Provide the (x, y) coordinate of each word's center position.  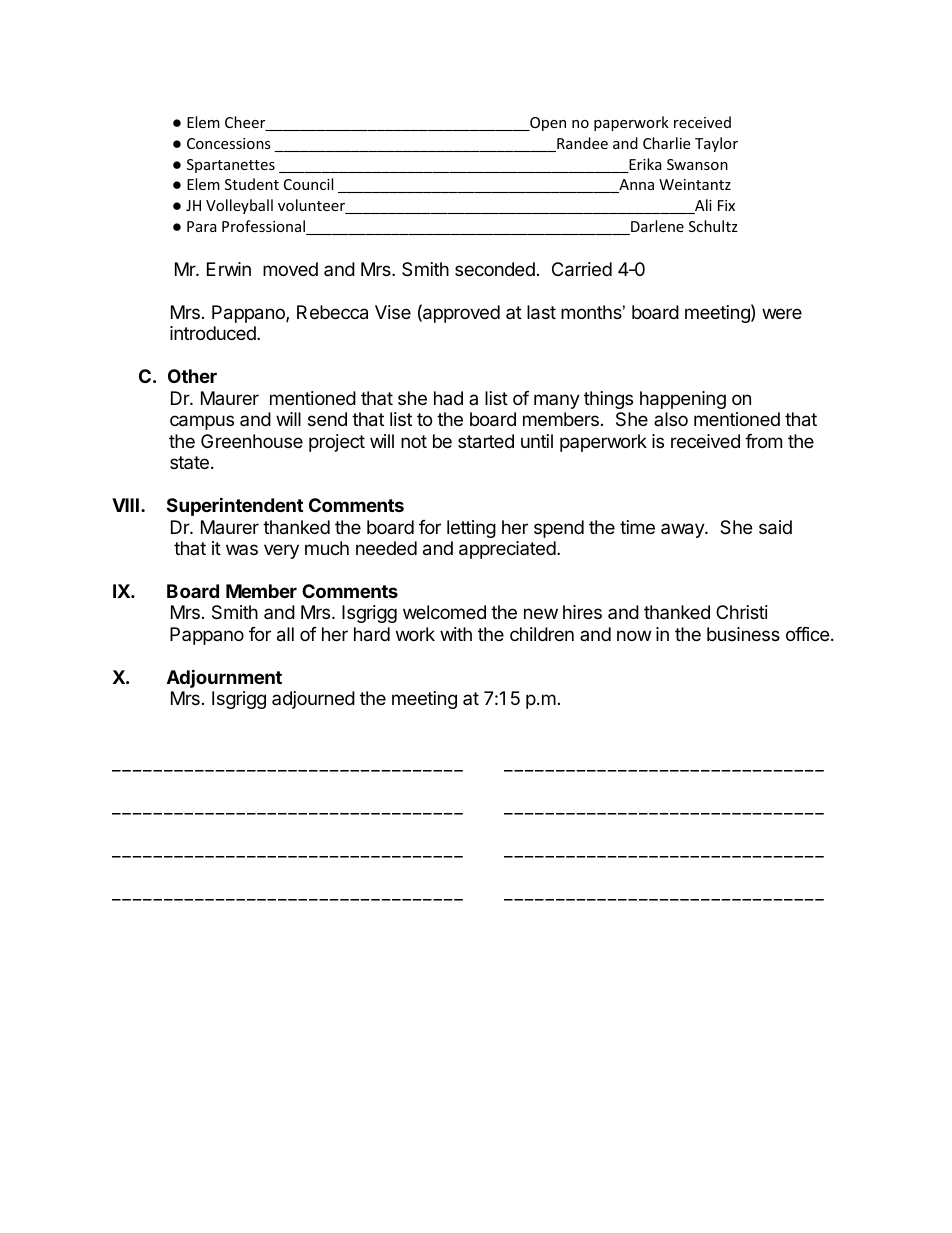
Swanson (697, 164)
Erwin (229, 269)
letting (471, 529)
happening (683, 400)
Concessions (229, 143)
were (782, 313)
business (743, 634)
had (448, 398)
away (683, 530)
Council (308, 184)
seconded (495, 269)
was (242, 549)
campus (202, 422)
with (456, 634)
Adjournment (224, 678)
